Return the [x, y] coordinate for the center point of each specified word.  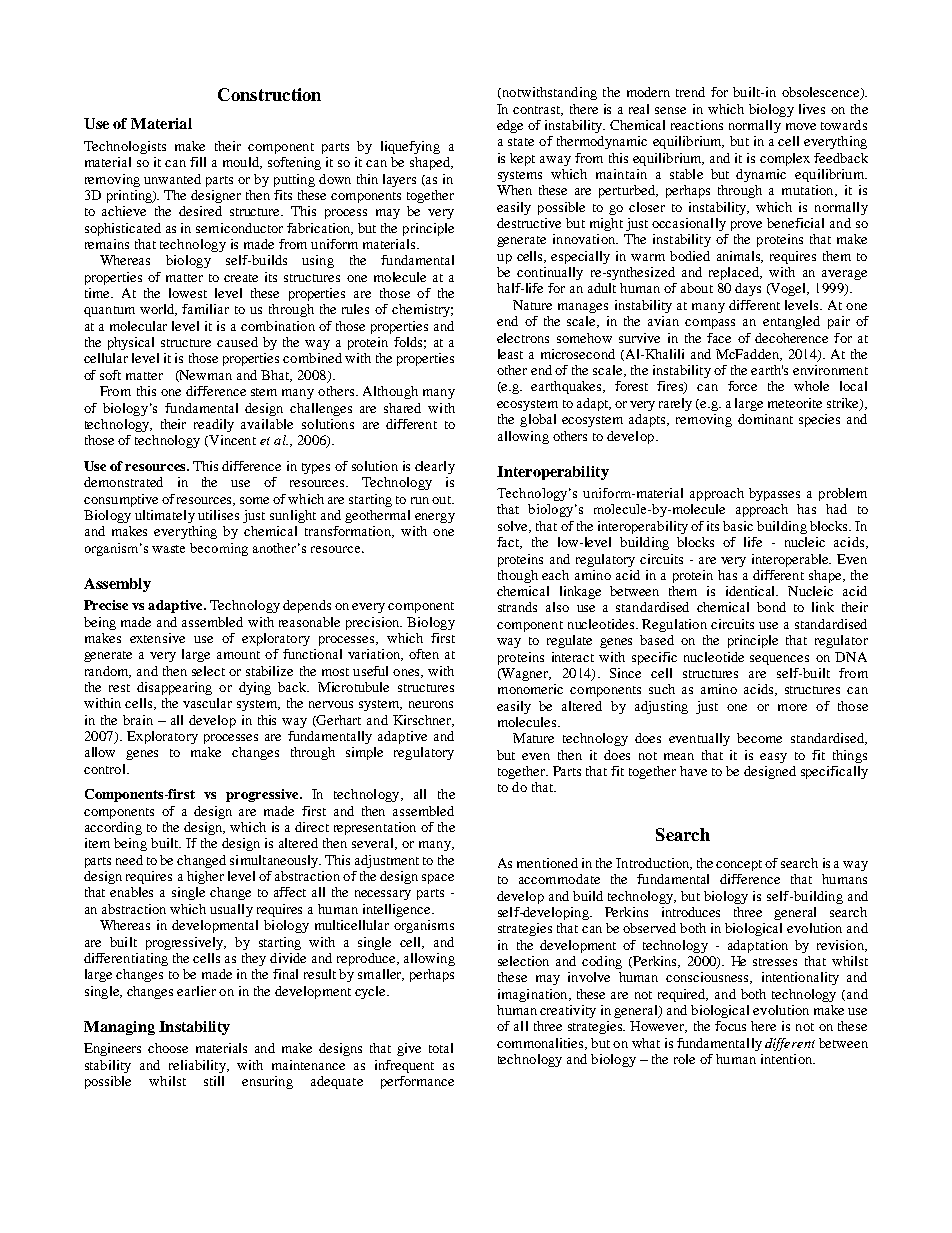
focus [730, 1026]
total [441, 1048]
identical [752, 591]
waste [168, 549]
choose [168, 1048]
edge [510, 126]
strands [517, 607]
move [801, 126]
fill [198, 162]
